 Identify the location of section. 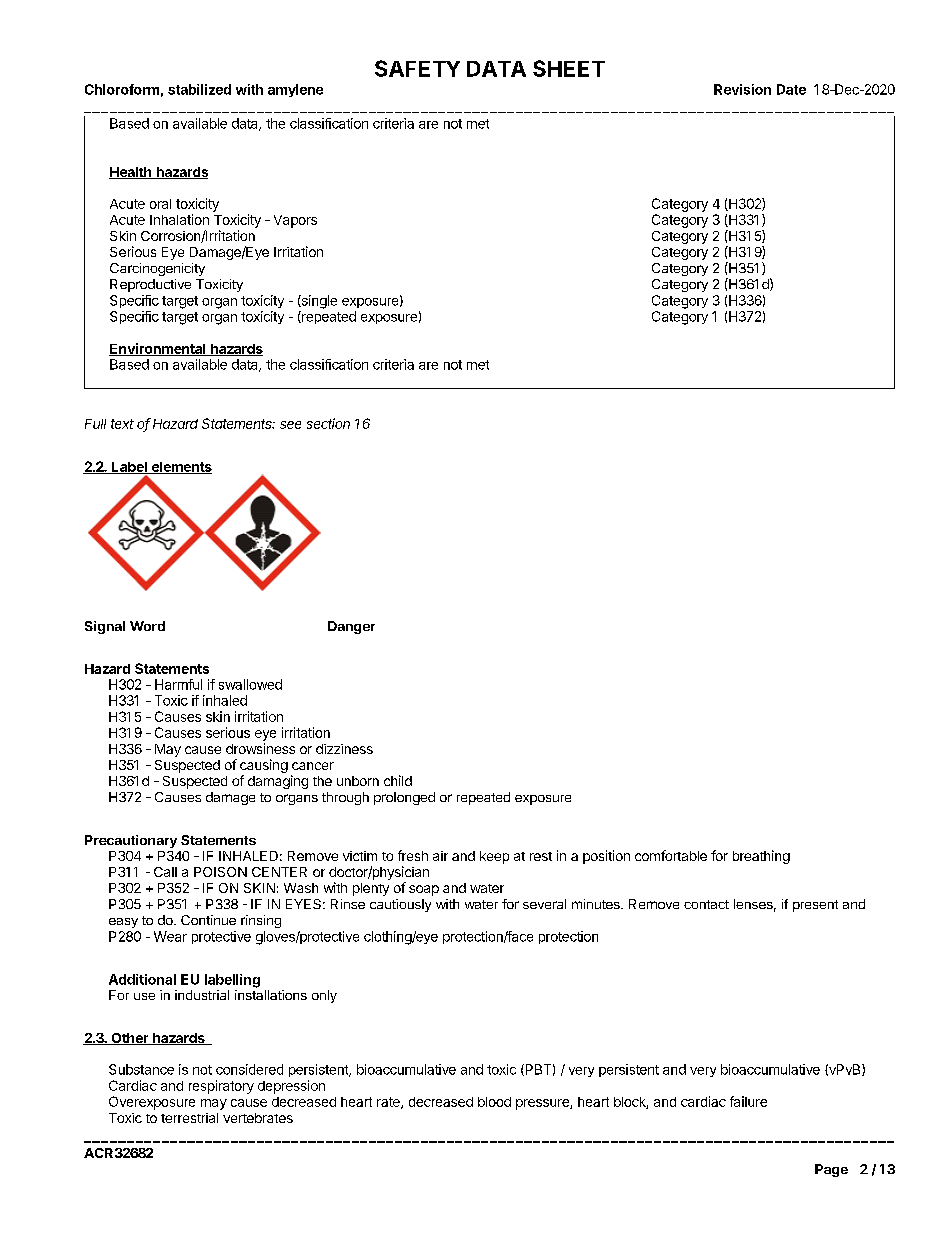
(328, 423).
